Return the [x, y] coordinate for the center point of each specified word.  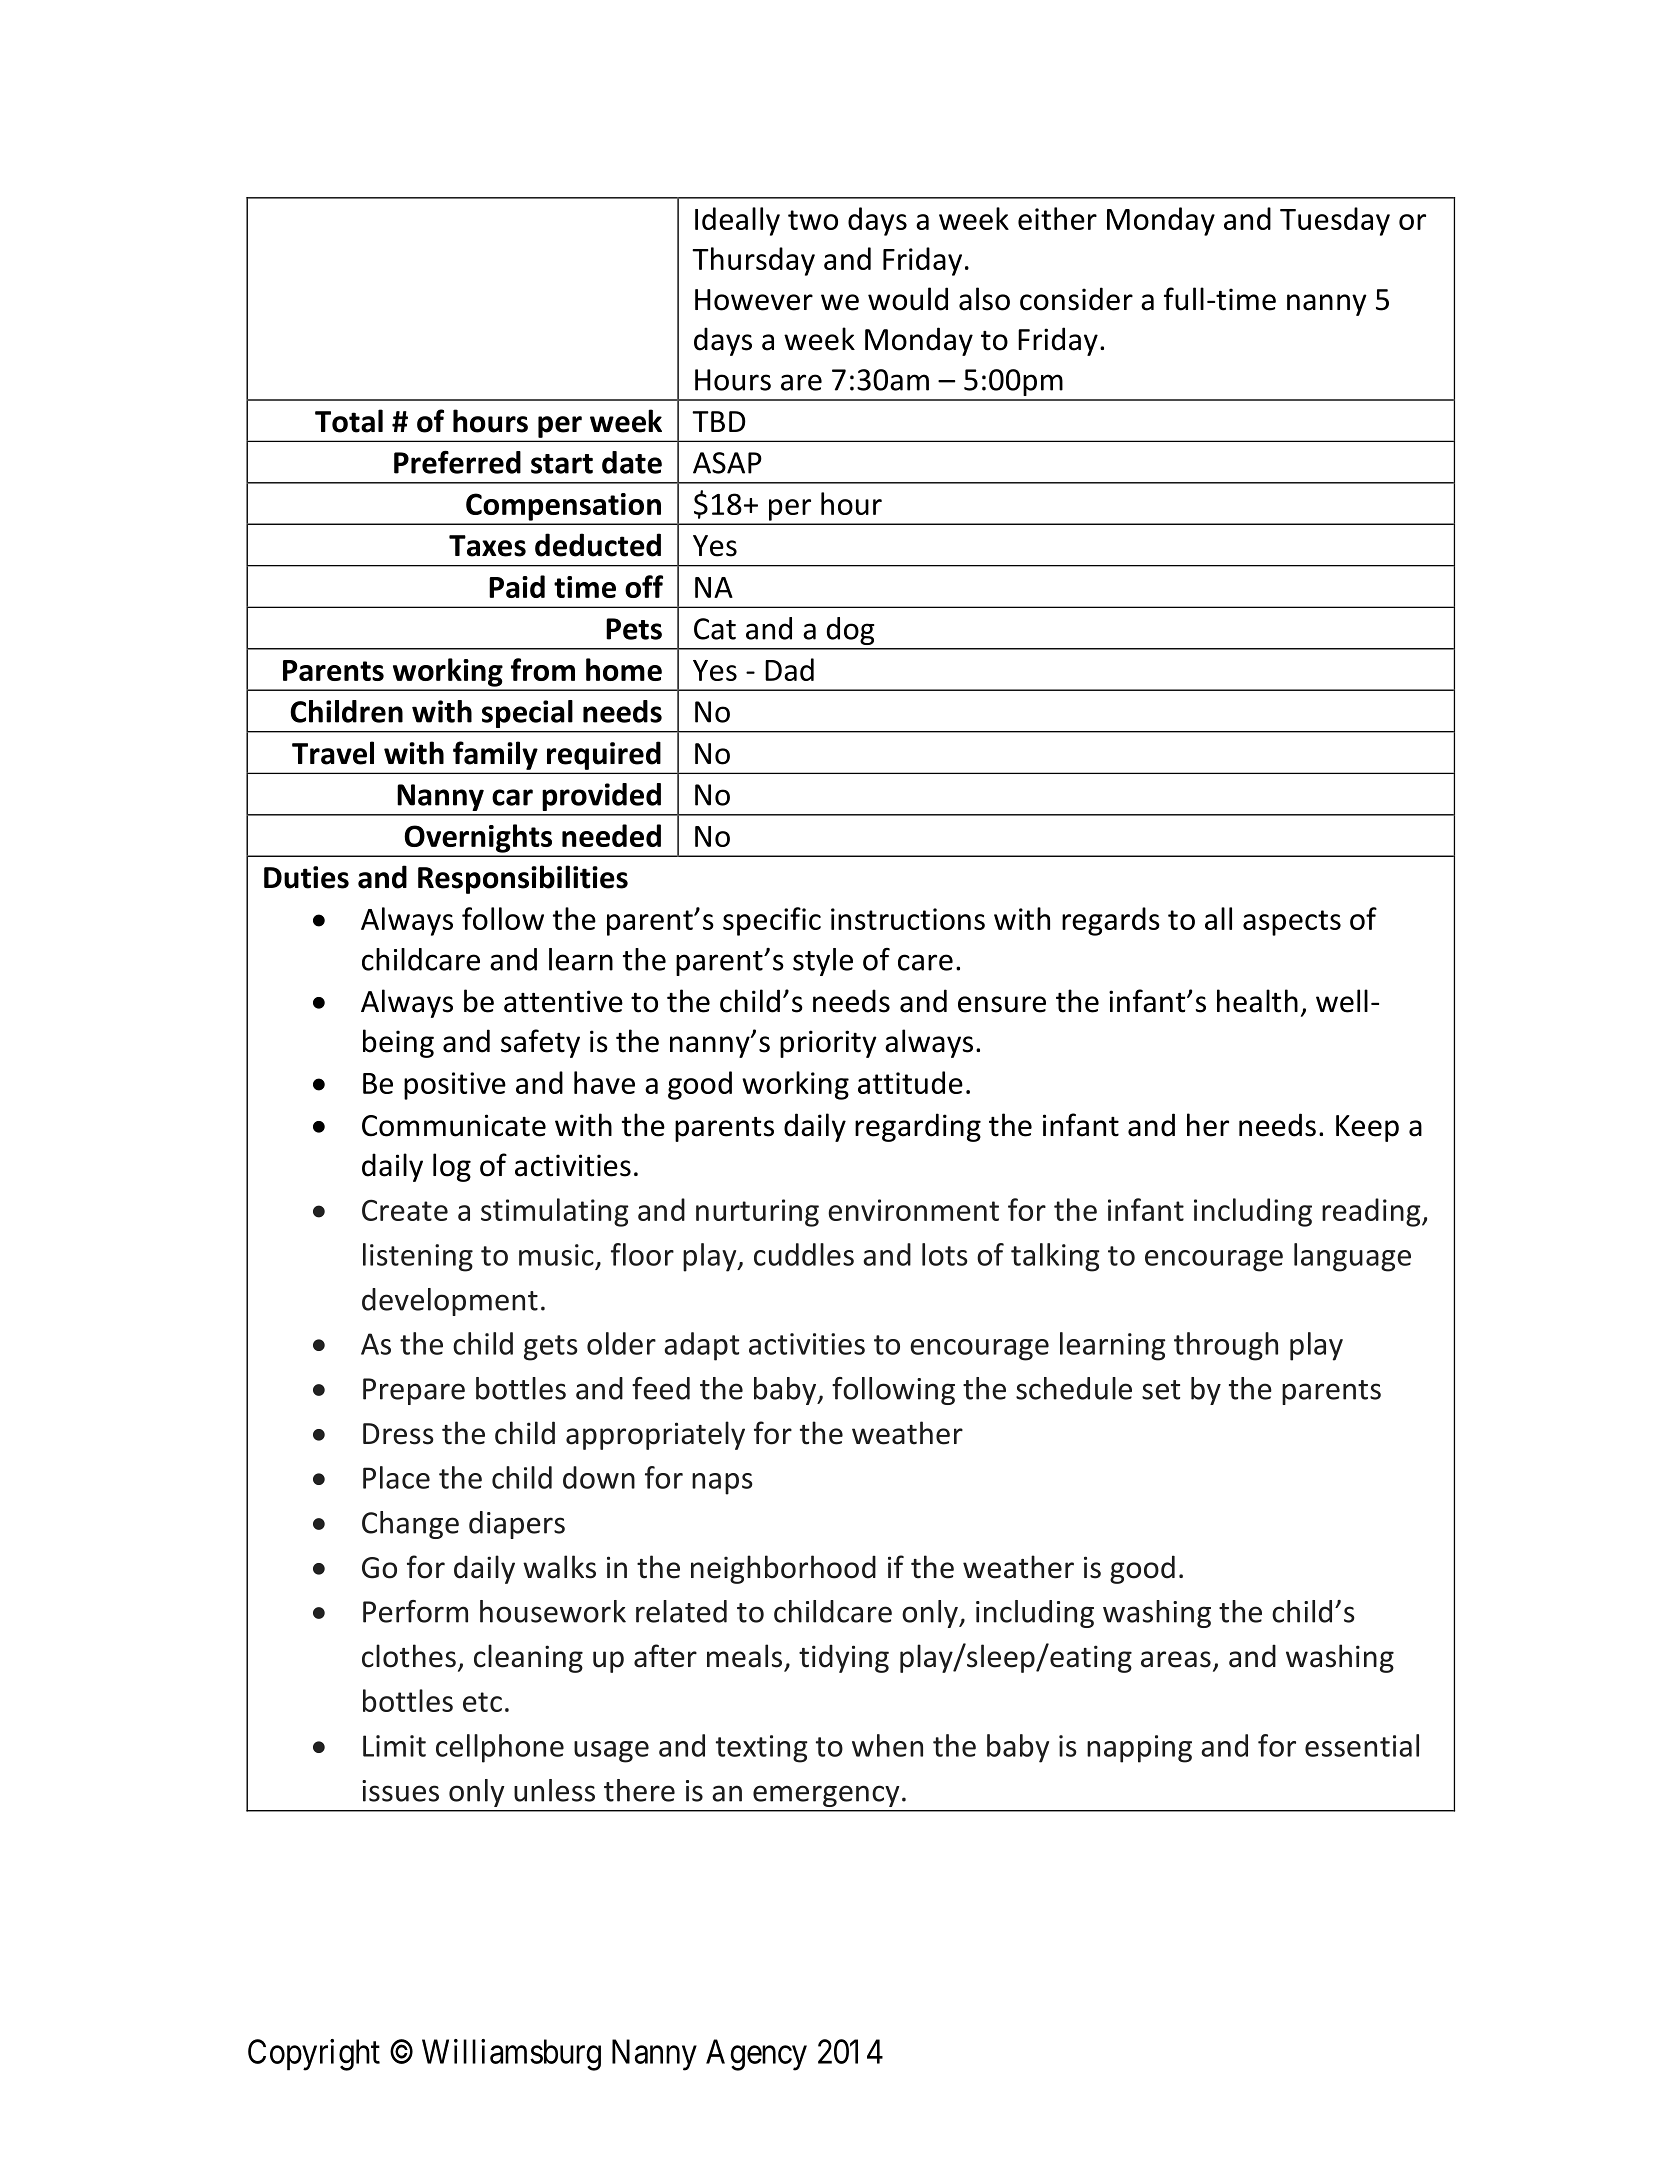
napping [1139, 1749]
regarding [918, 1127]
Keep [1367, 1128]
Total [349, 421]
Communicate [454, 1125]
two [813, 220]
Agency [756, 2055]
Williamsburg [511, 2055]
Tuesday [1335, 221]
